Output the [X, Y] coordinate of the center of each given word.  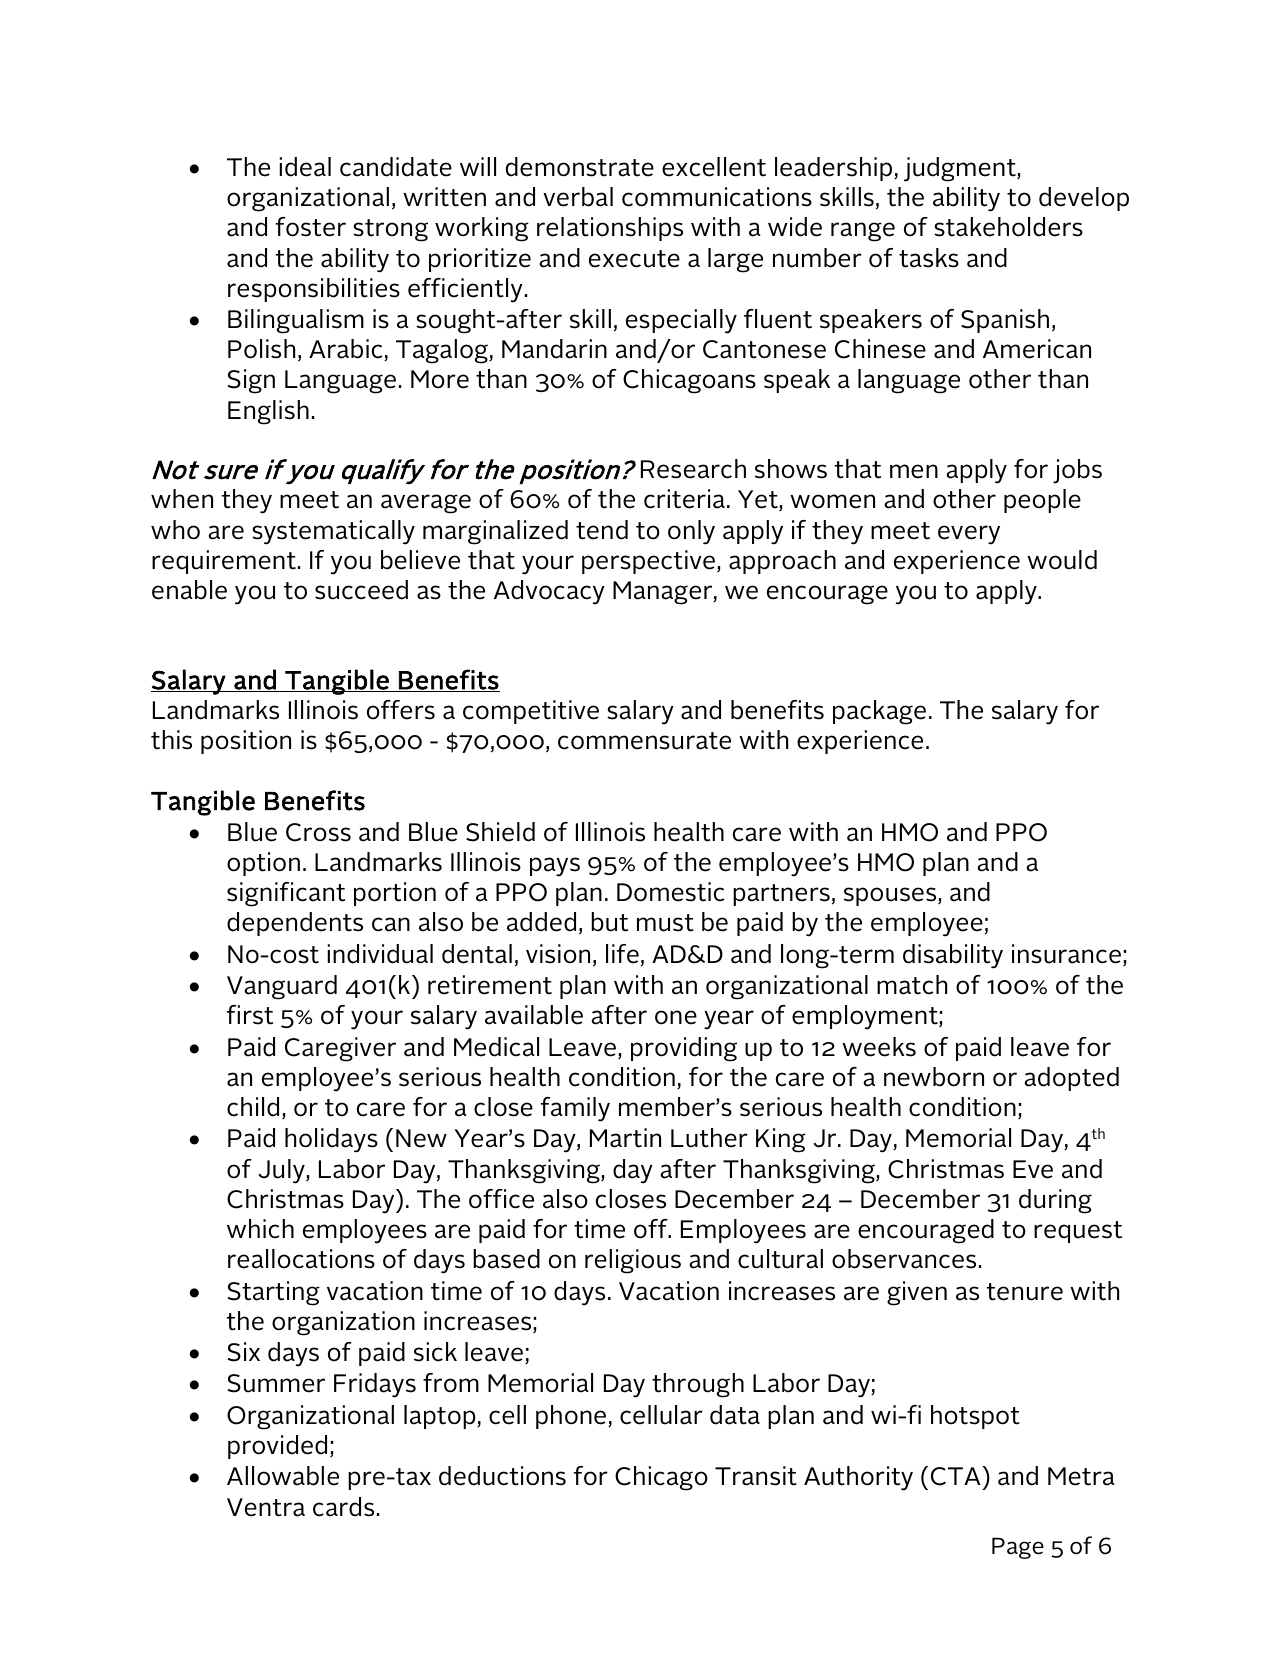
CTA [957, 1476]
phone [572, 1417]
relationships [610, 229]
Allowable [283, 1476]
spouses [891, 896]
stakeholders [1008, 227]
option [263, 864]
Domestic [671, 892]
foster [311, 227]
